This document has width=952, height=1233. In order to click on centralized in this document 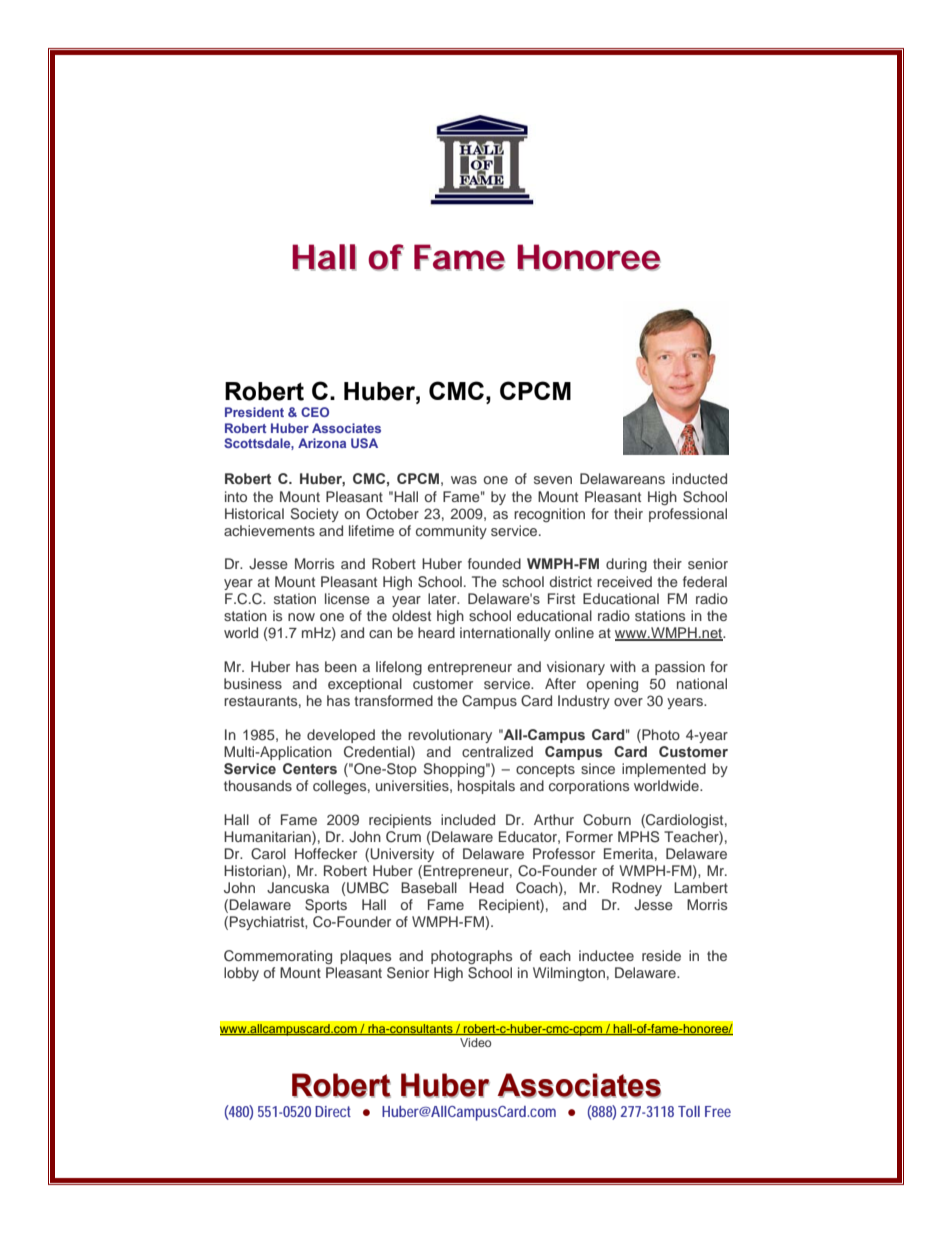, I will do `click(497, 751)`.
